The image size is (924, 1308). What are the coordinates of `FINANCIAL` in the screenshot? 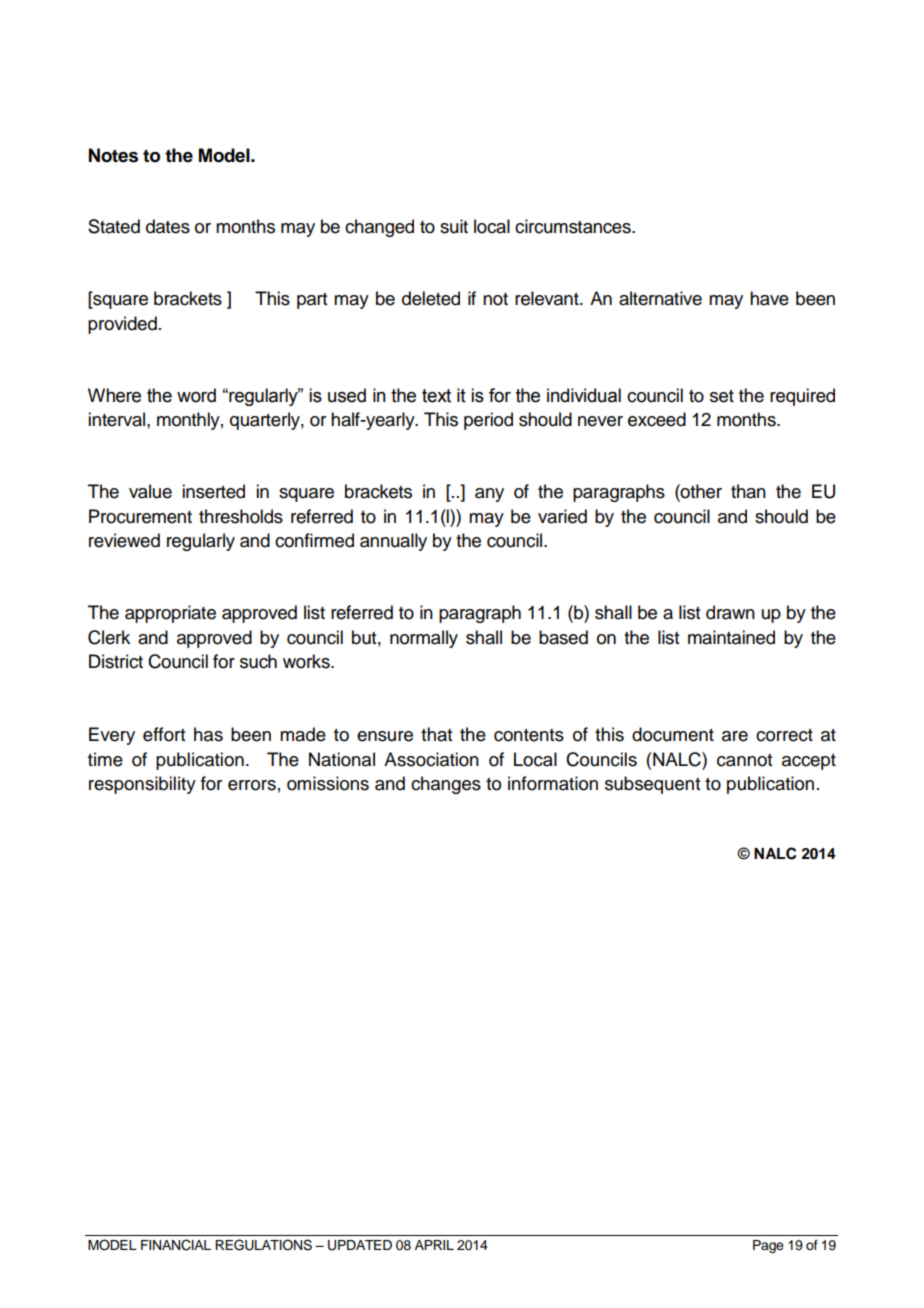 It's located at (176, 1245).
